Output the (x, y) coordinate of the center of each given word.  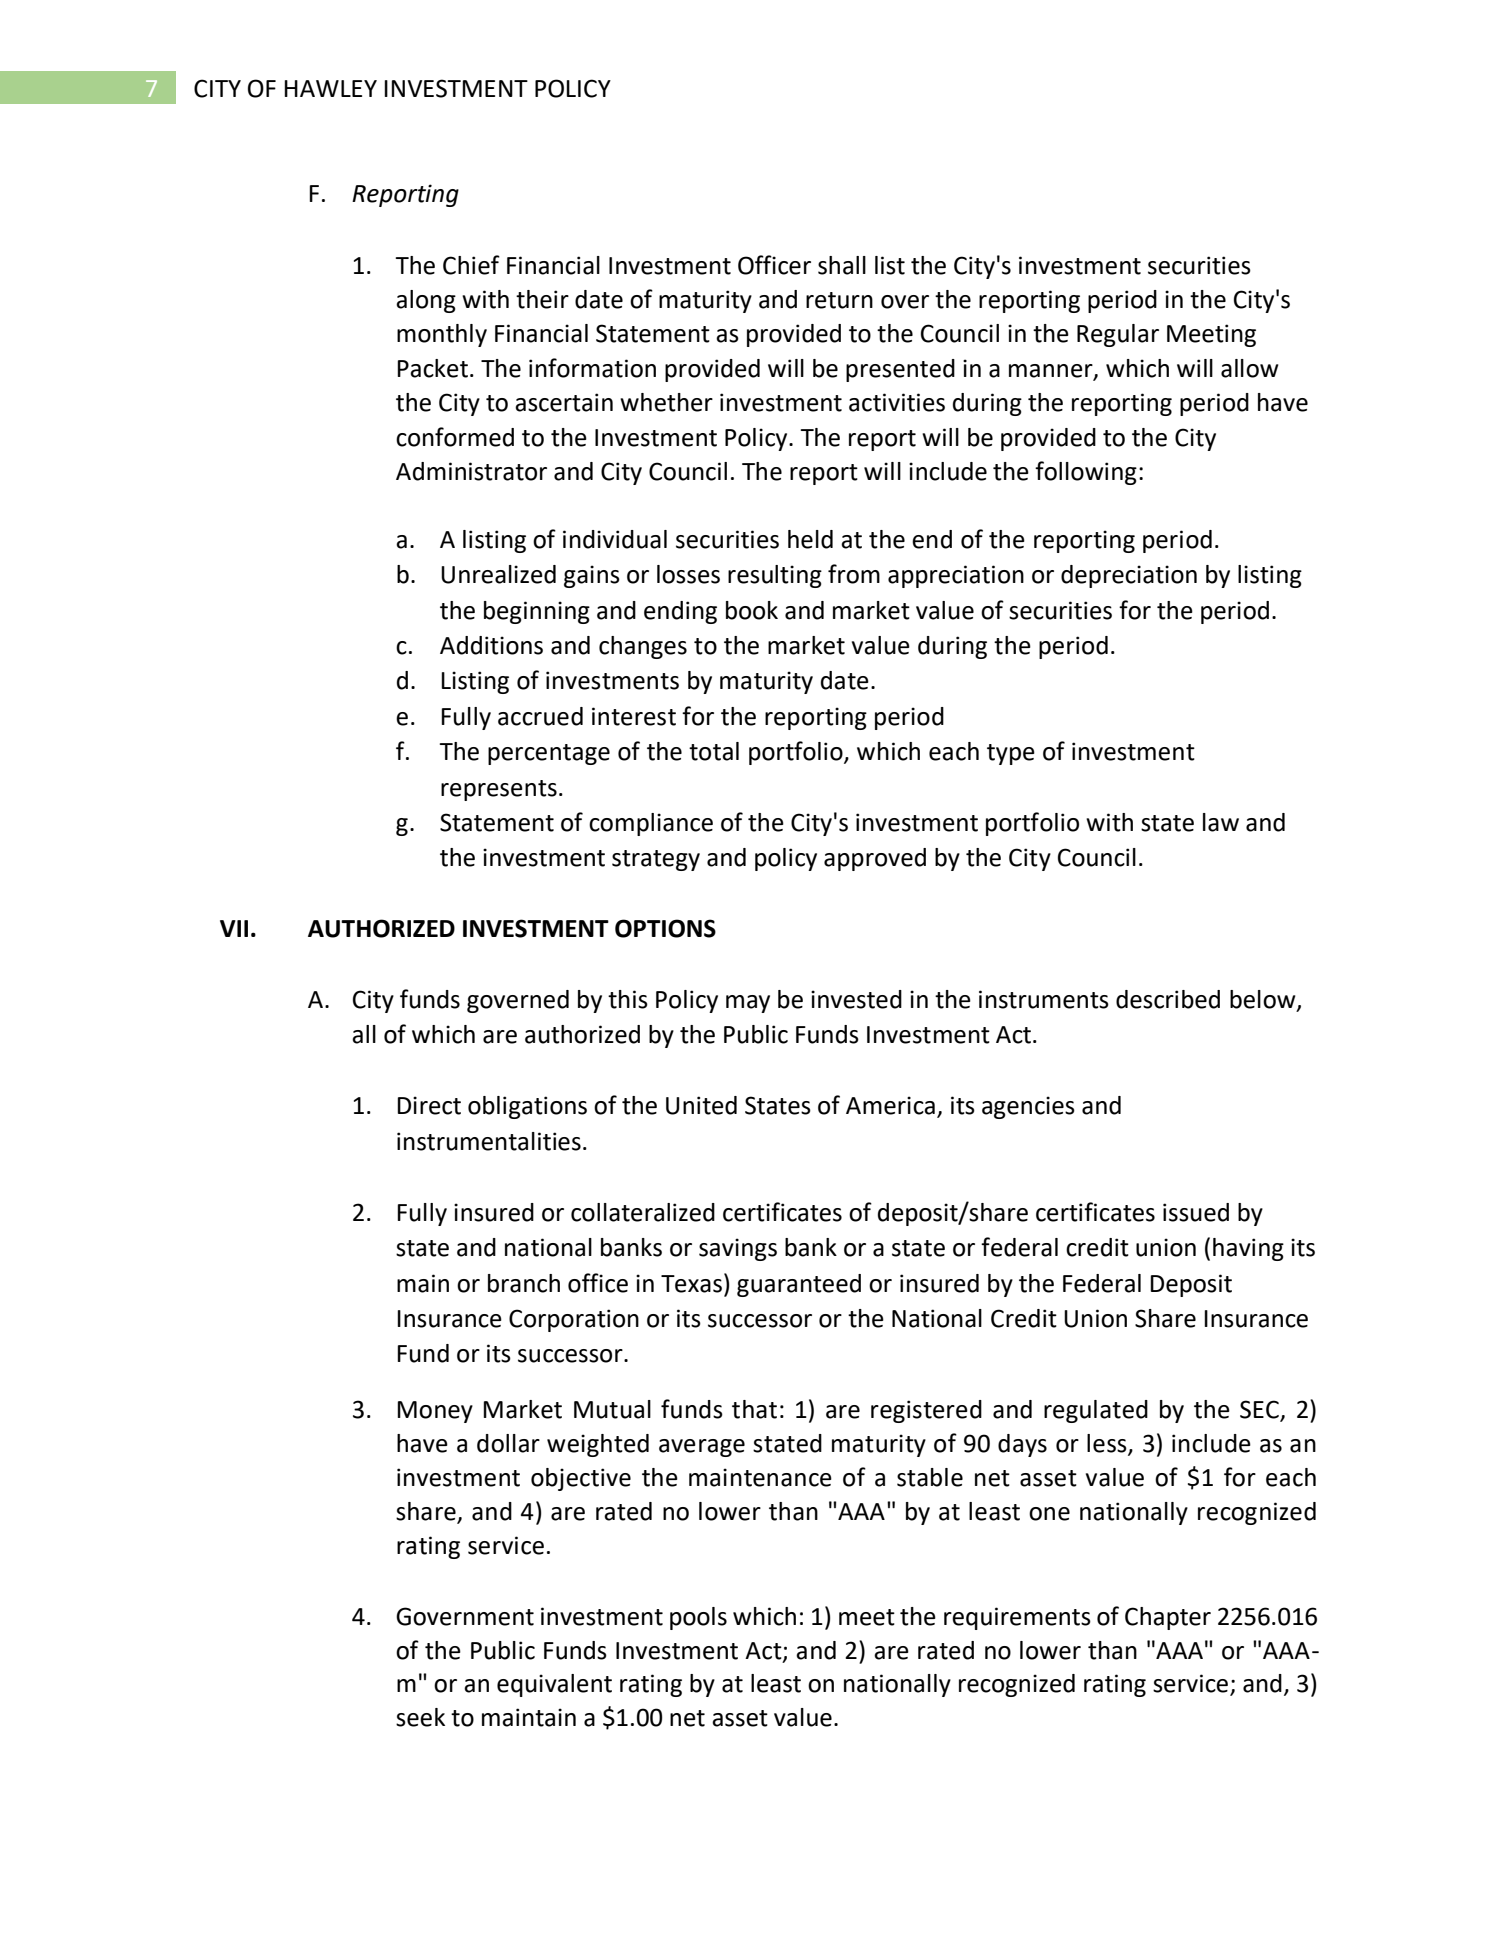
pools (698, 1618)
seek (420, 1717)
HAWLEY (330, 88)
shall (842, 265)
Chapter (1168, 1618)
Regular (1118, 335)
